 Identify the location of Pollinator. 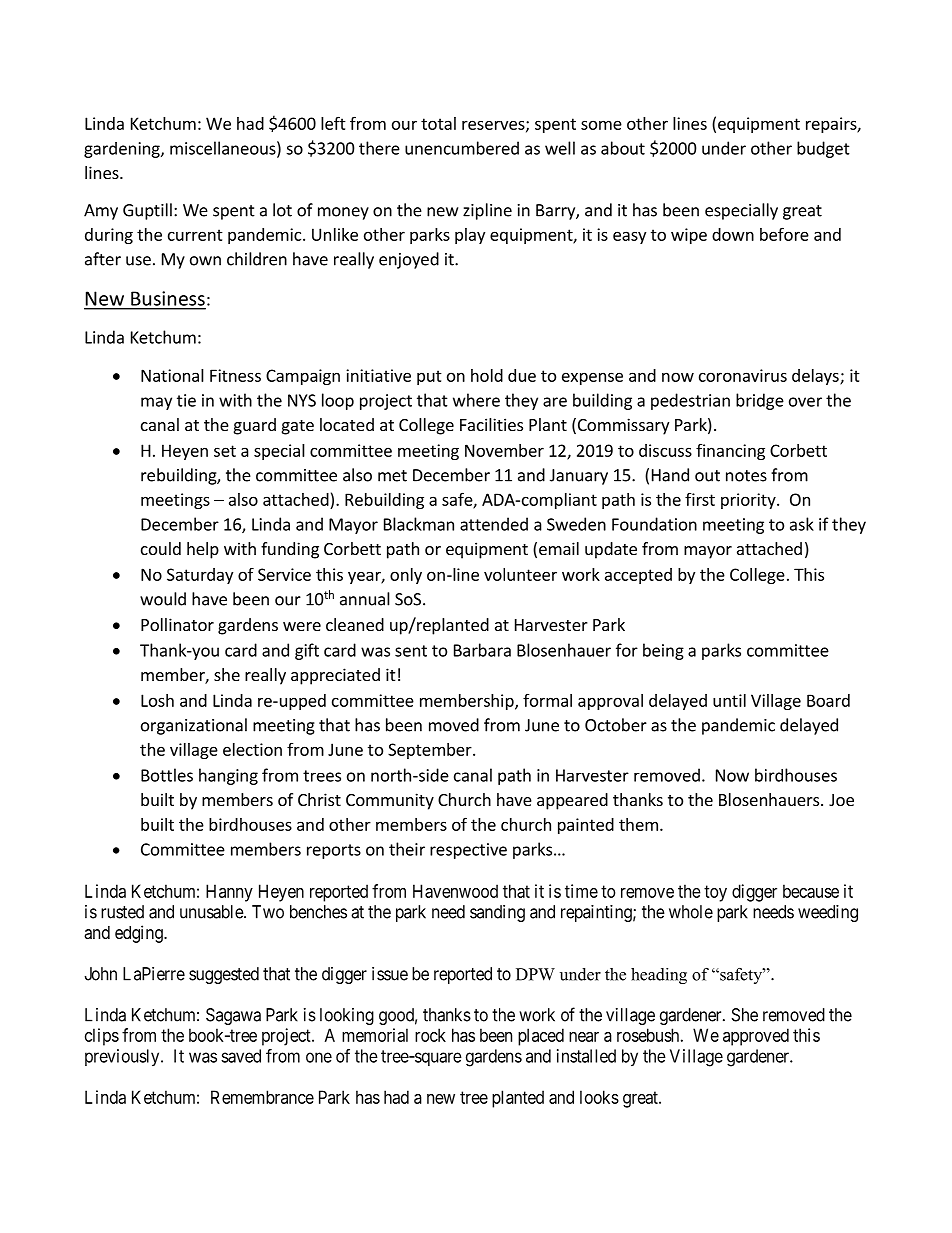
(177, 624).
